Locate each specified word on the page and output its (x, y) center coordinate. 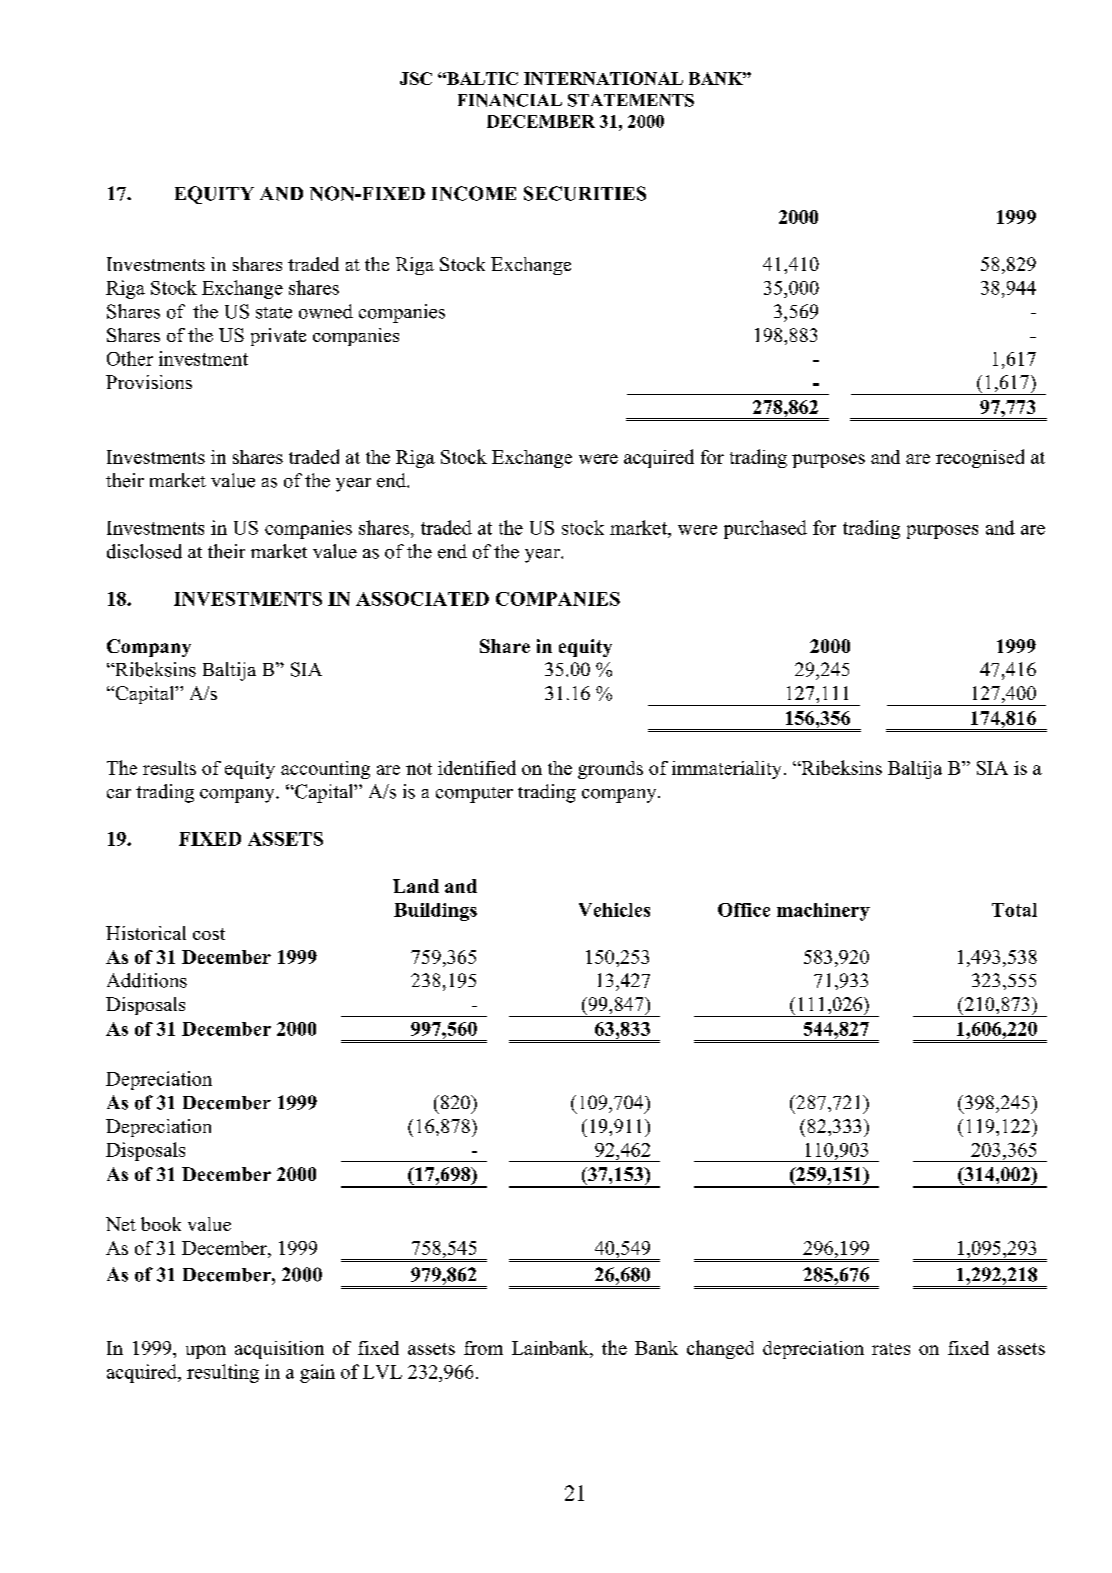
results (169, 768)
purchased (765, 529)
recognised (980, 458)
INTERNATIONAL (603, 78)
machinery (823, 912)
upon (206, 1352)
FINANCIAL (510, 100)
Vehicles (614, 910)
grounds (610, 770)
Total (1014, 910)
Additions (147, 980)
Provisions (149, 382)
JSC (416, 78)
